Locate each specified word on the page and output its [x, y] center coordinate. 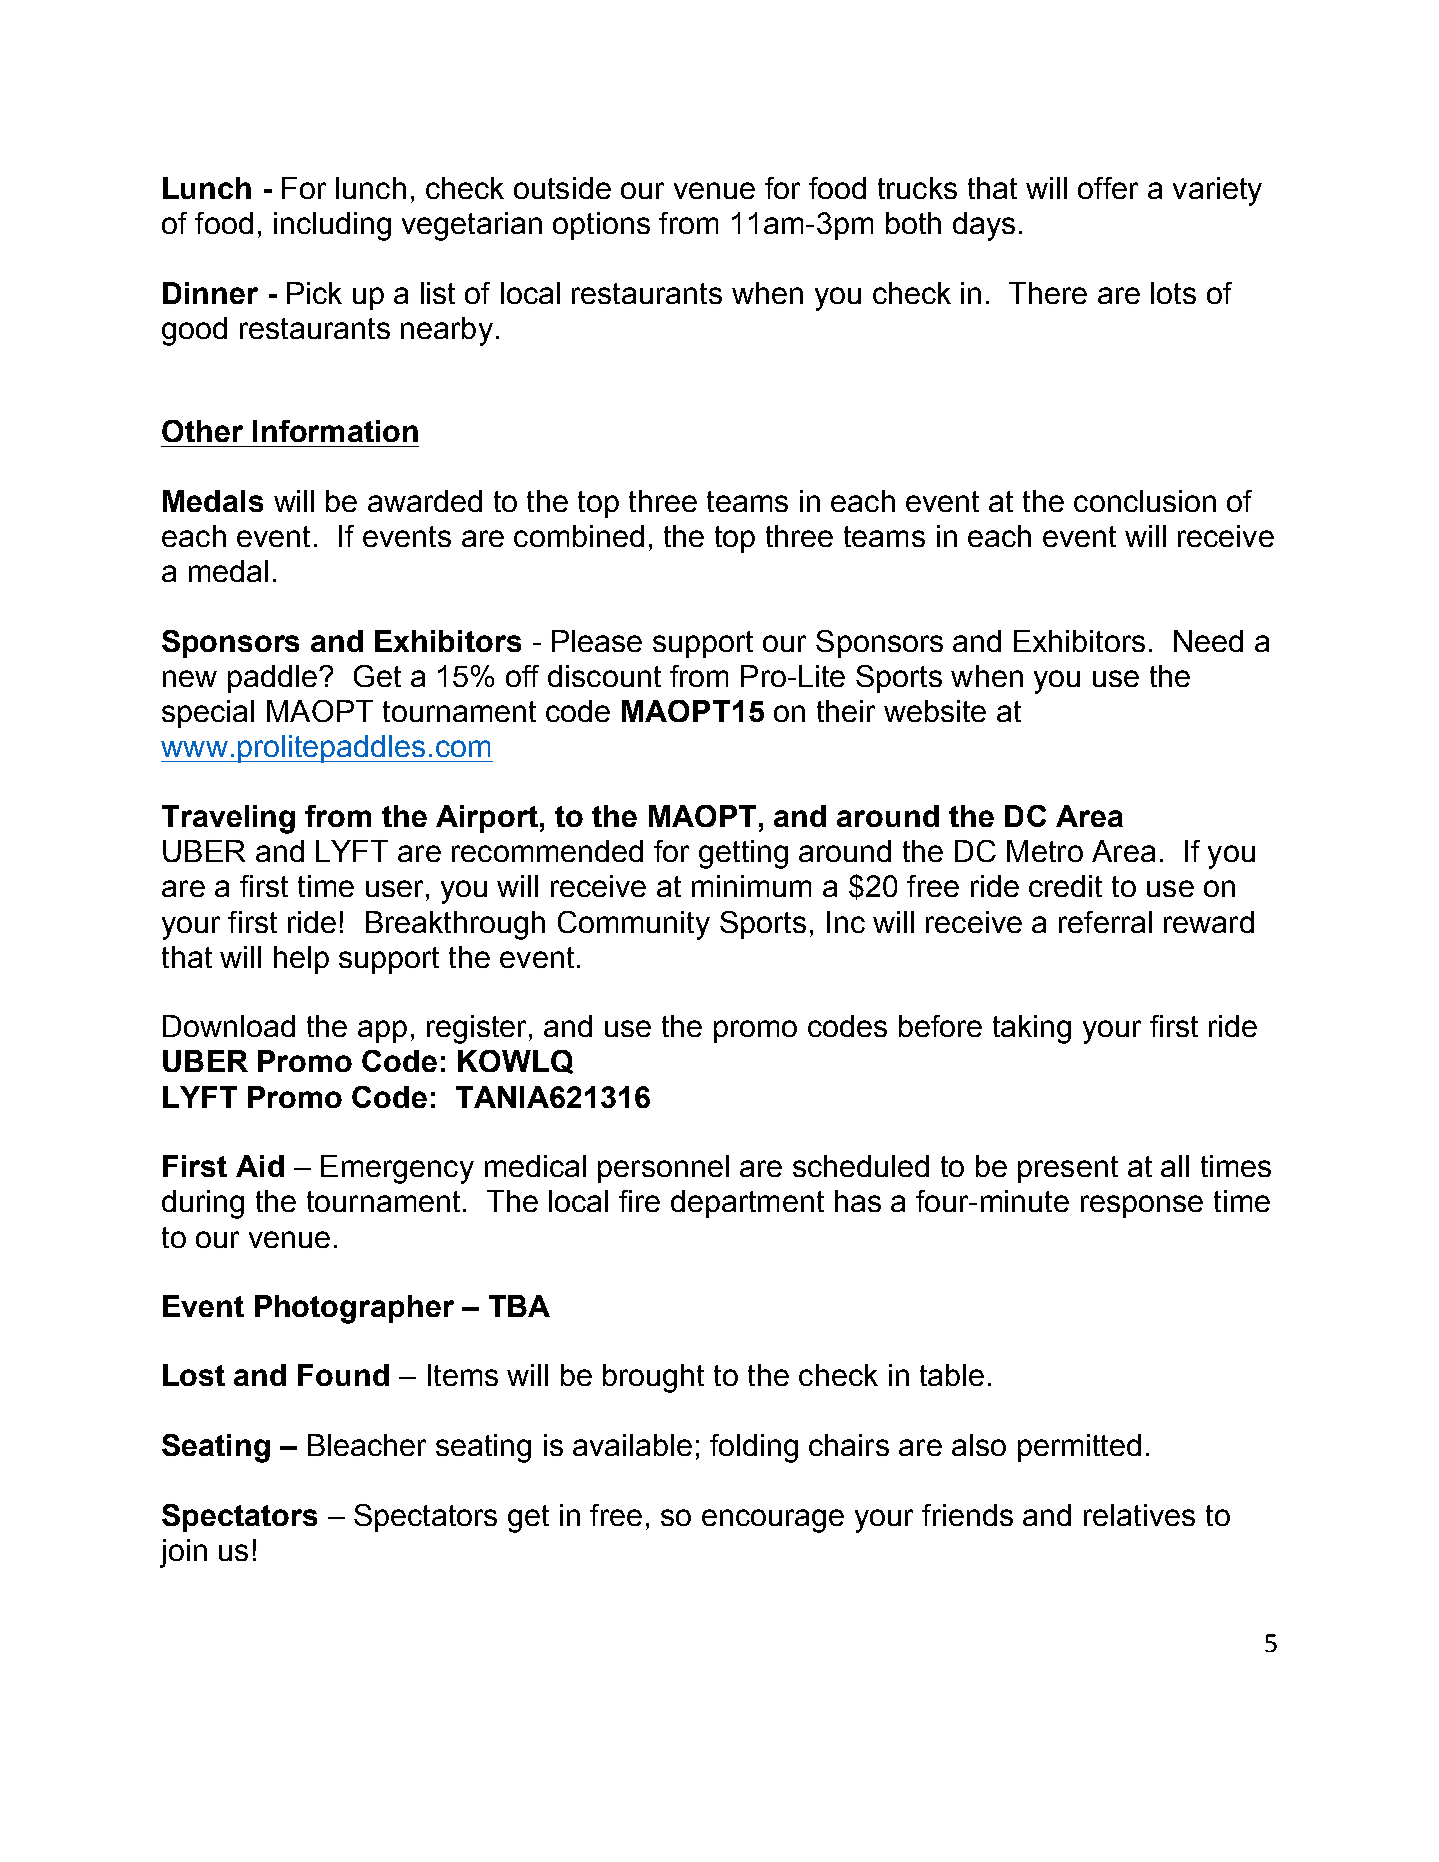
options [601, 226]
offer [1108, 188]
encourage [773, 1521]
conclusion [1145, 501]
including [332, 226]
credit [1065, 886]
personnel [663, 1169]
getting [743, 854]
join [183, 1553]
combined [579, 536]
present [1068, 1169]
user [394, 888]
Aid [260, 1166]
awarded [425, 501]
